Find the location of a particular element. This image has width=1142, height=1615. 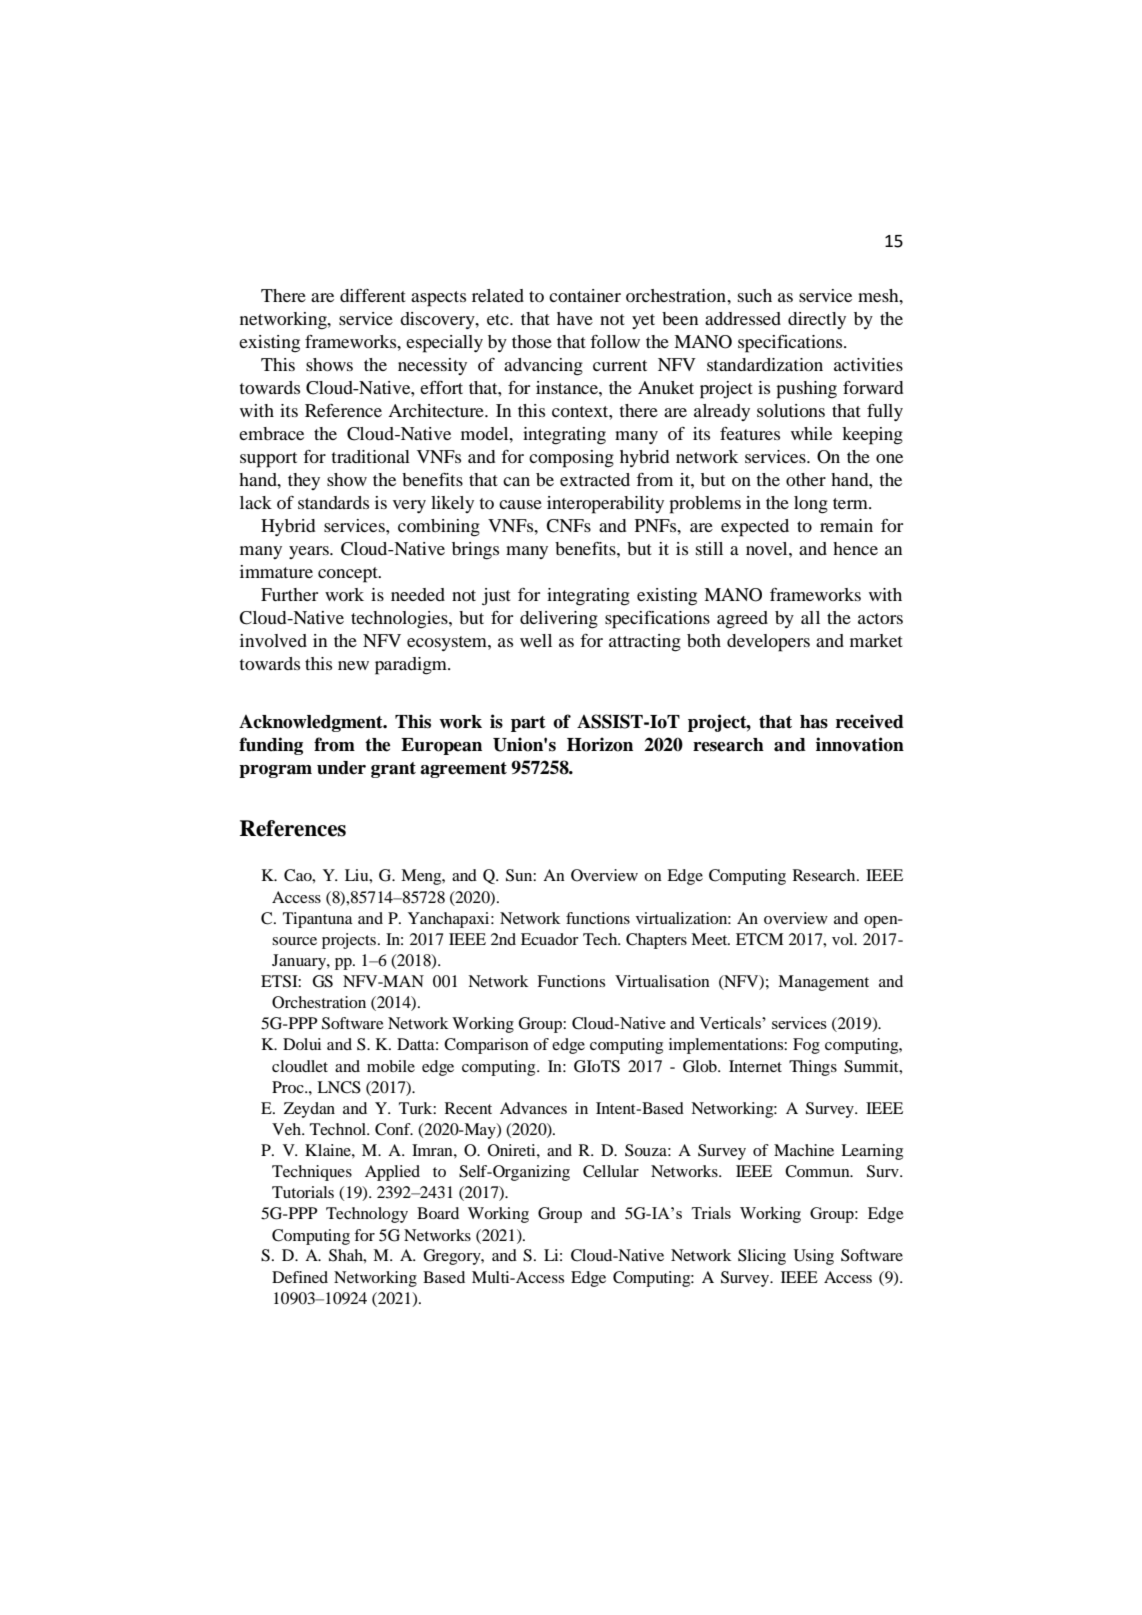

Advances is located at coordinates (533, 1108).
